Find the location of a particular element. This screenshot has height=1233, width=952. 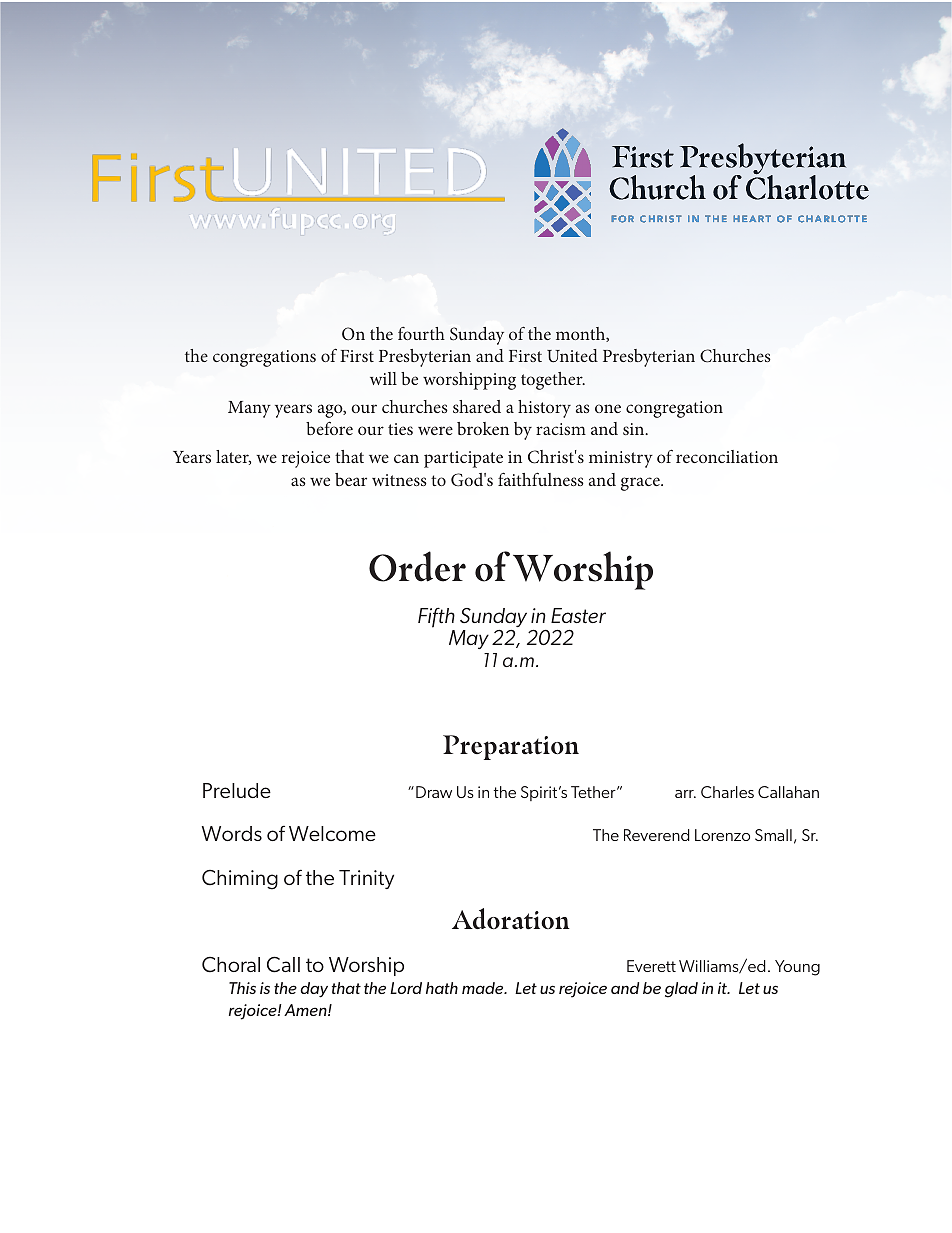

May is located at coordinates (469, 639).
